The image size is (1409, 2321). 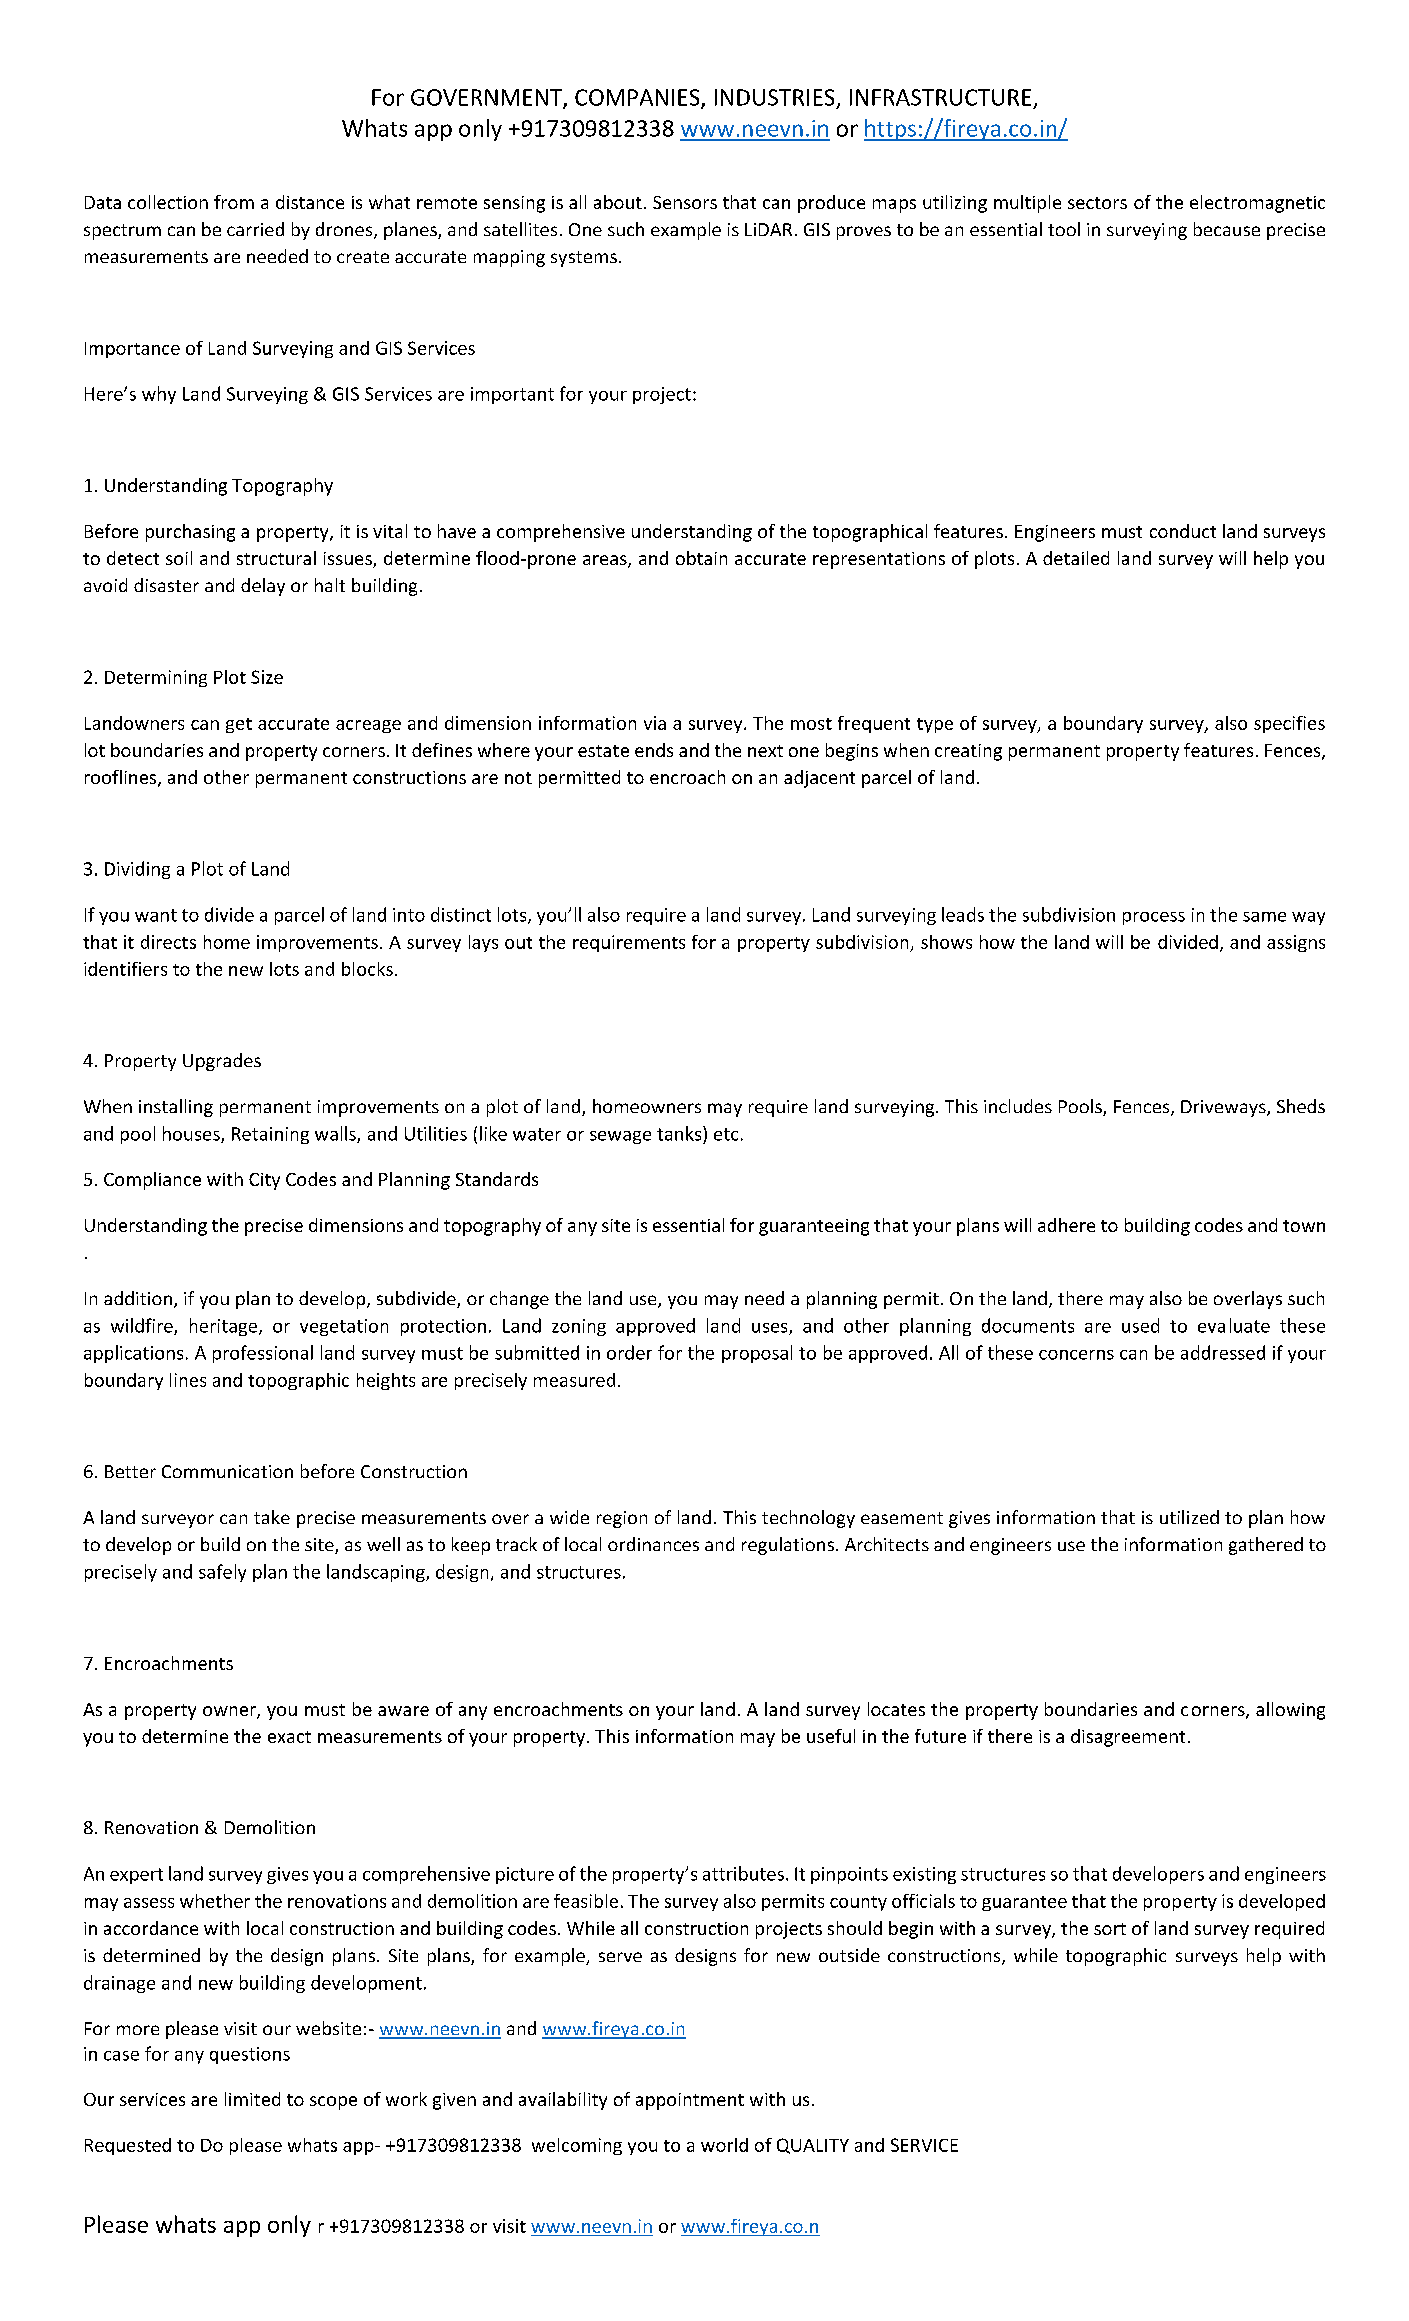 What do you see at coordinates (137, 870) in the screenshot?
I see `Dividing` at bounding box center [137, 870].
